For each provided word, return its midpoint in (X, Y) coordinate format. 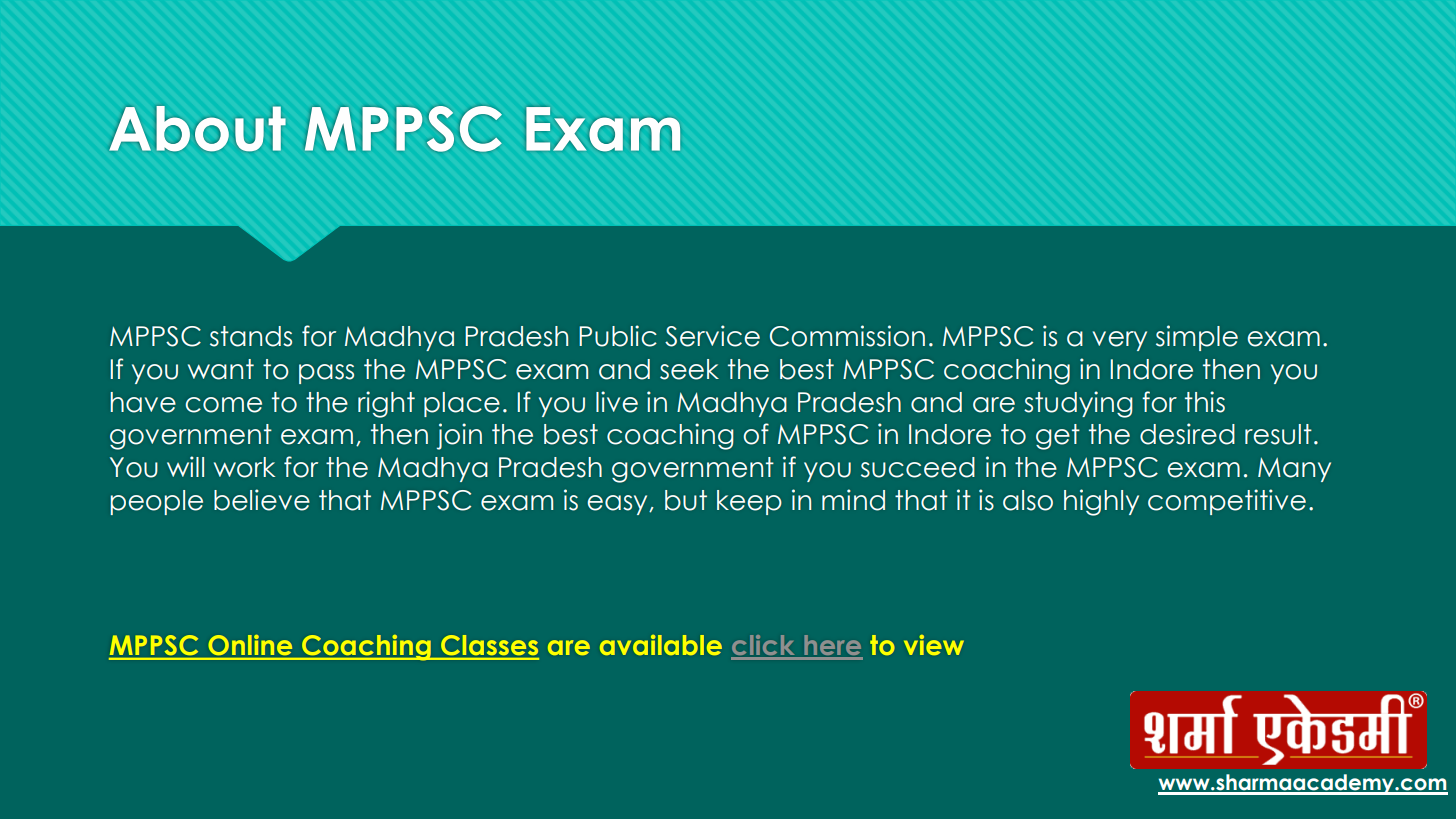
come (224, 405)
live (617, 402)
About (198, 128)
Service (712, 336)
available (661, 645)
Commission (847, 336)
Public (618, 336)
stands (251, 336)
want (221, 369)
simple (1197, 338)
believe (262, 500)
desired (1187, 434)
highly (1101, 502)
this (1205, 402)
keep (749, 502)
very (1120, 341)
